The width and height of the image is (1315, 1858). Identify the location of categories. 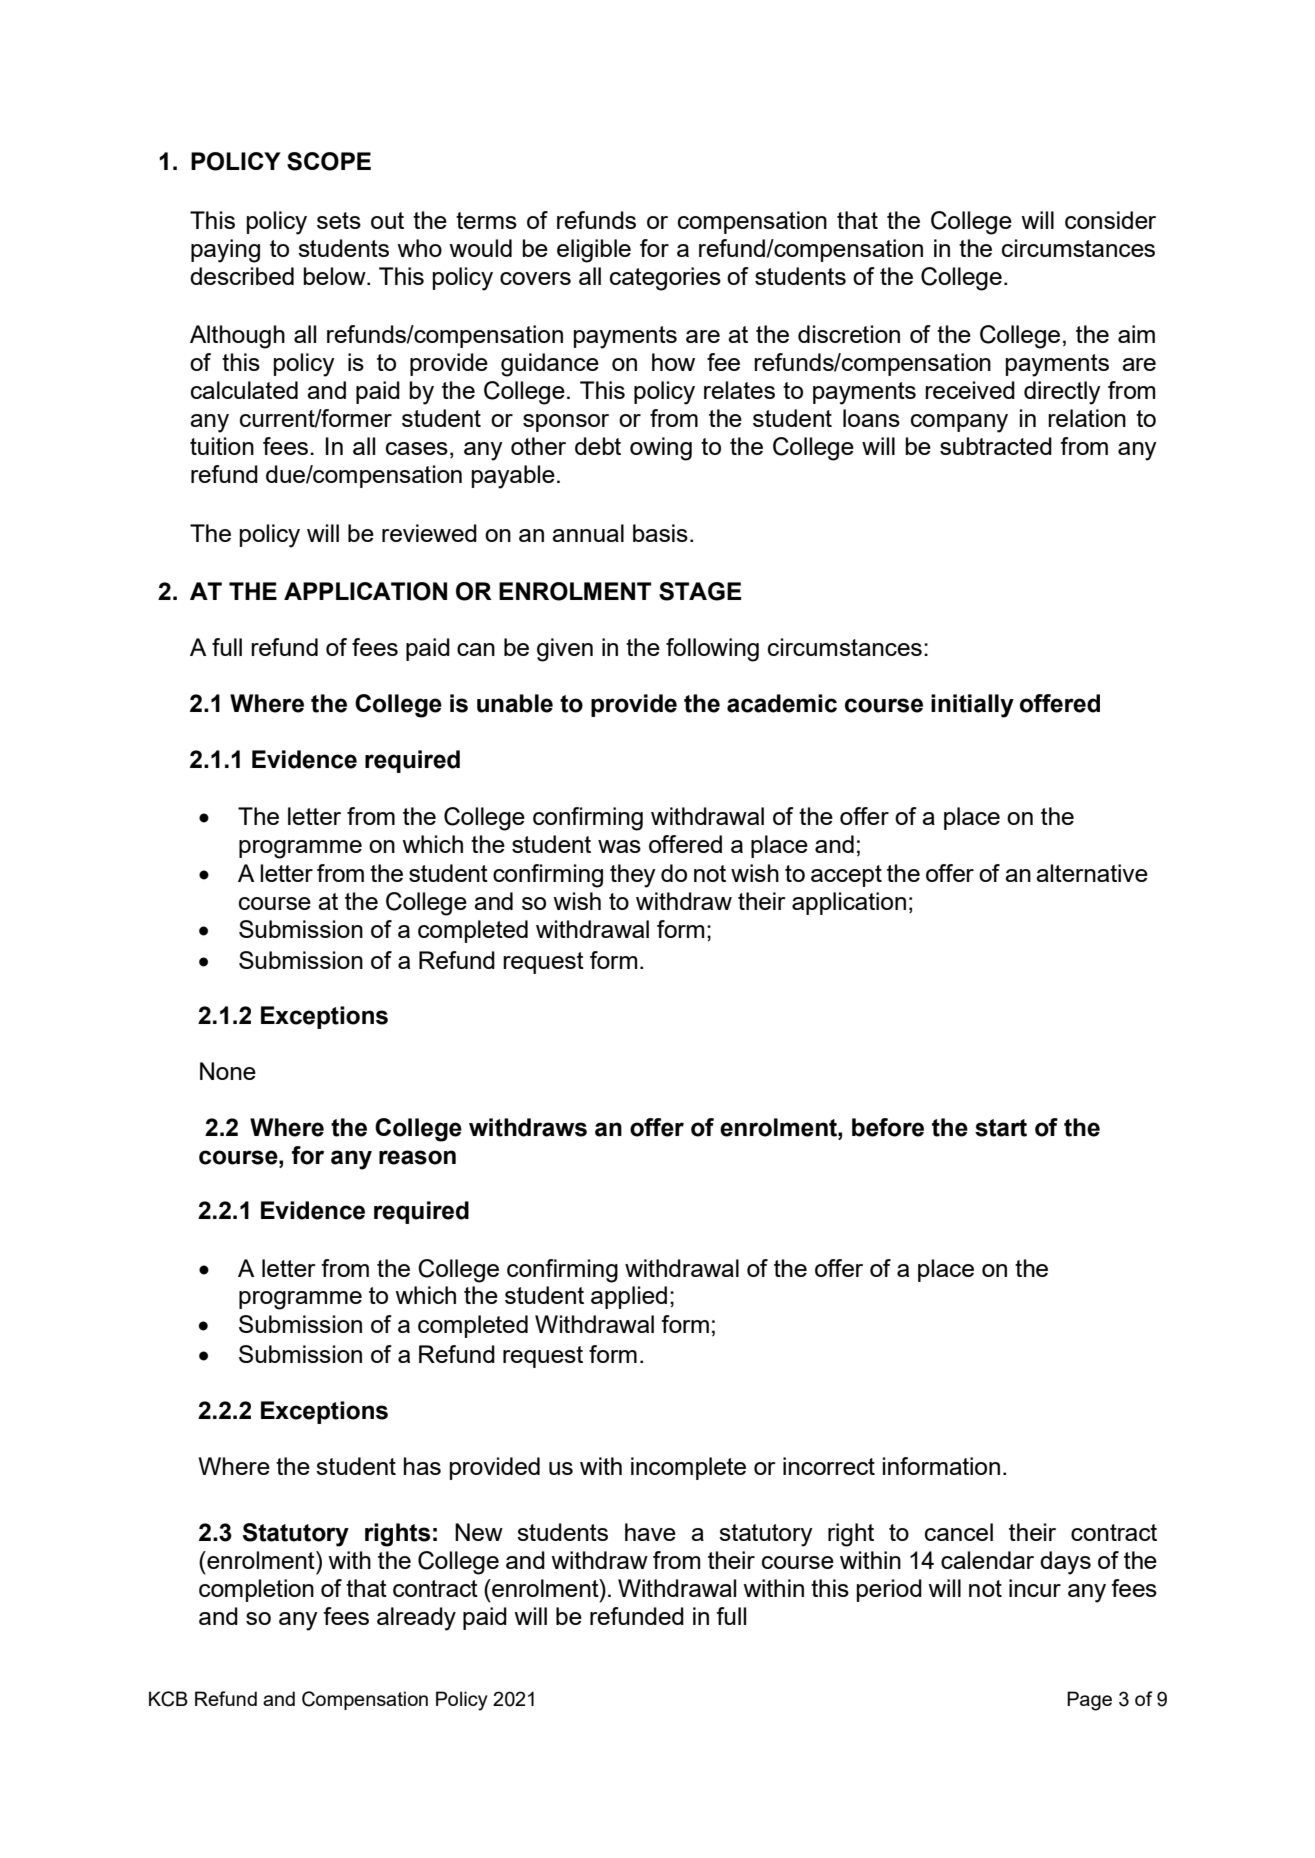
(665, 279).
